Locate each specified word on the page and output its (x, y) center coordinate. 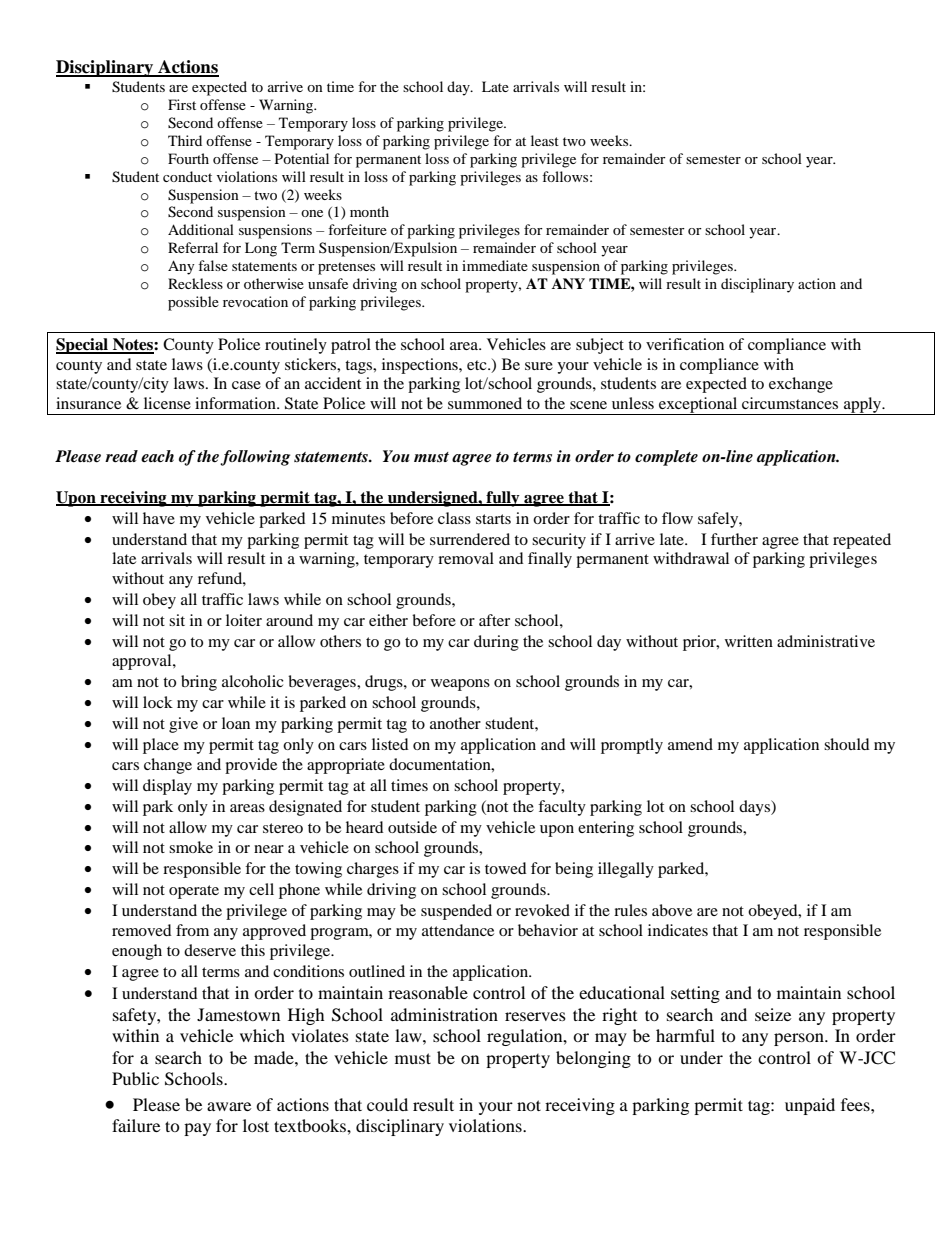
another (455, 723)
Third (185, 140)
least (545, 140)
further (734, 539)
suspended (456, 912)
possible (193, 303)
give (183, 725)
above (672, 910)
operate (194, 892)
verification (685, 344)
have (159, 518)
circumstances (790, 403)
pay (197, 1129)
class (454, 518)
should (847, 744)
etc (478, 365)
